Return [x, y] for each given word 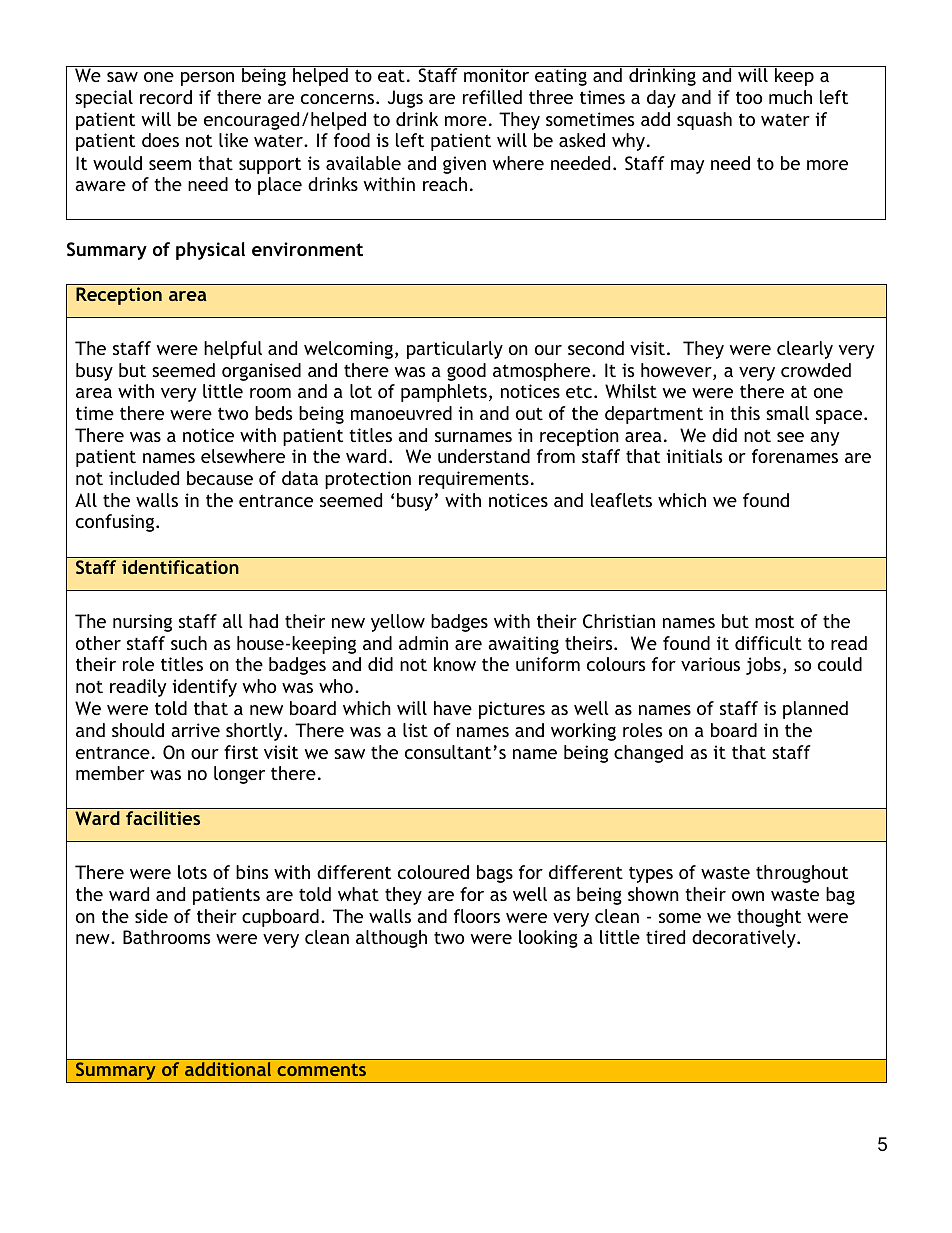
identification [180, 567]
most [774, 621]
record [166, 97]
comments [321, 1069]
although [391, 939]
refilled [492, 97]
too [749, 97]
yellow [398, 623]
